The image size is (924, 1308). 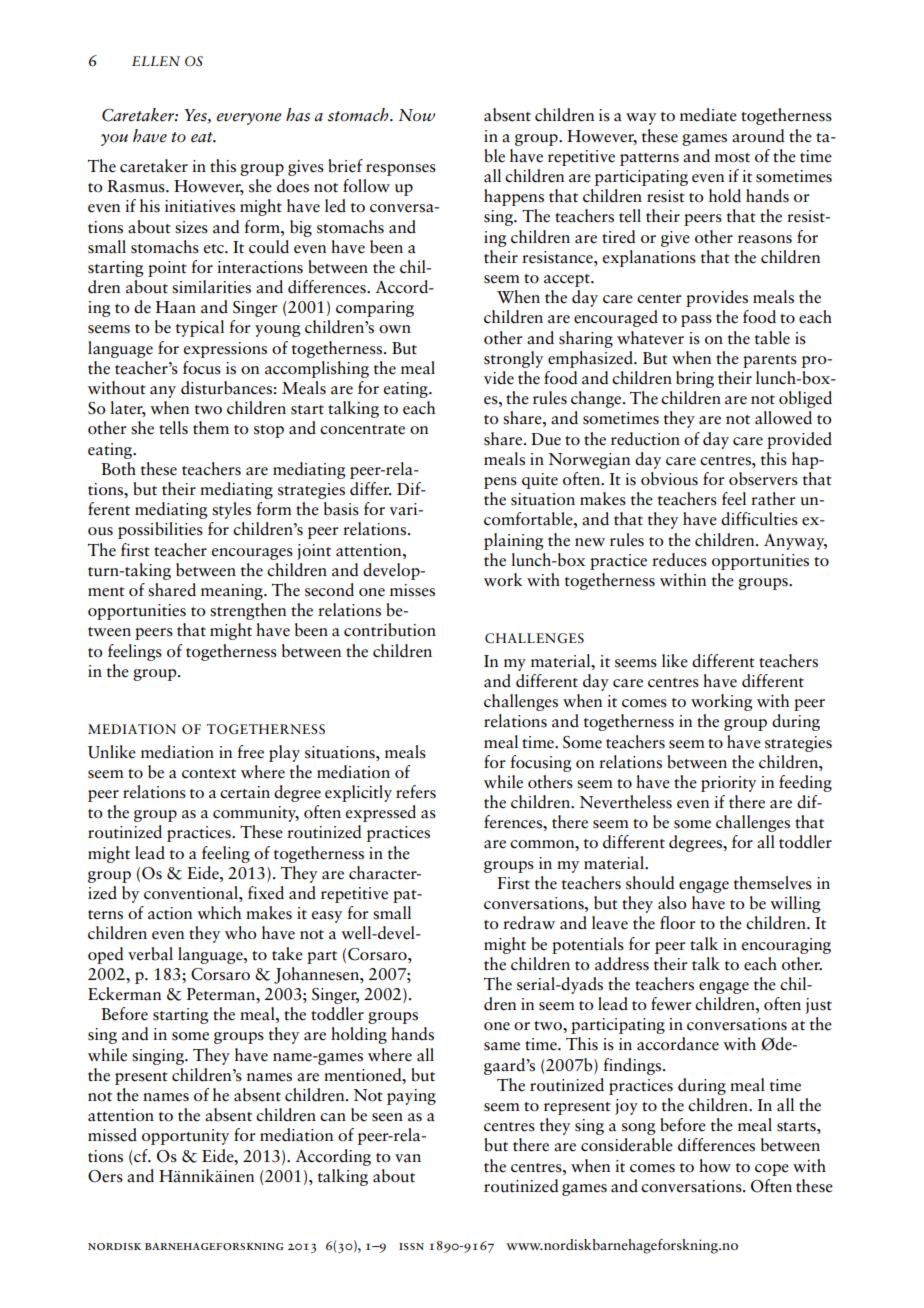 I want to click on Now, so click(x=417, y=115).
